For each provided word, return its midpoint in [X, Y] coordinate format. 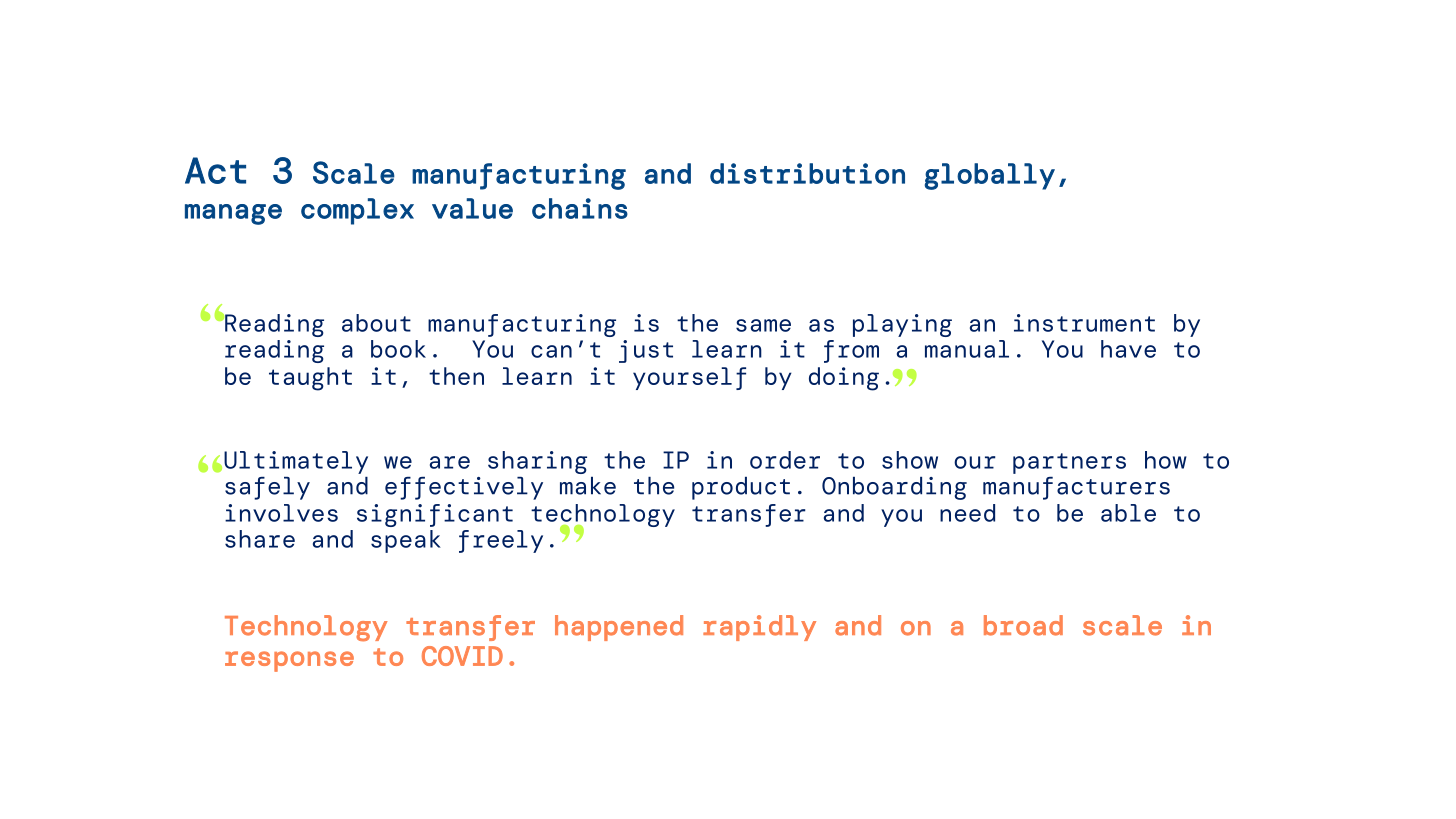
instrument [1084, 323]
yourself [689, 378]
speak [406, 541]
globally [989, 176]
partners [1069, 463]
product [741, 488]
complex [357, 211]
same [763, 325]
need [967, 513]
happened [619, 628]
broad [1023, 625]
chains [580, 208]
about [376, 323]
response [289, 661]
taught [310, 379]
